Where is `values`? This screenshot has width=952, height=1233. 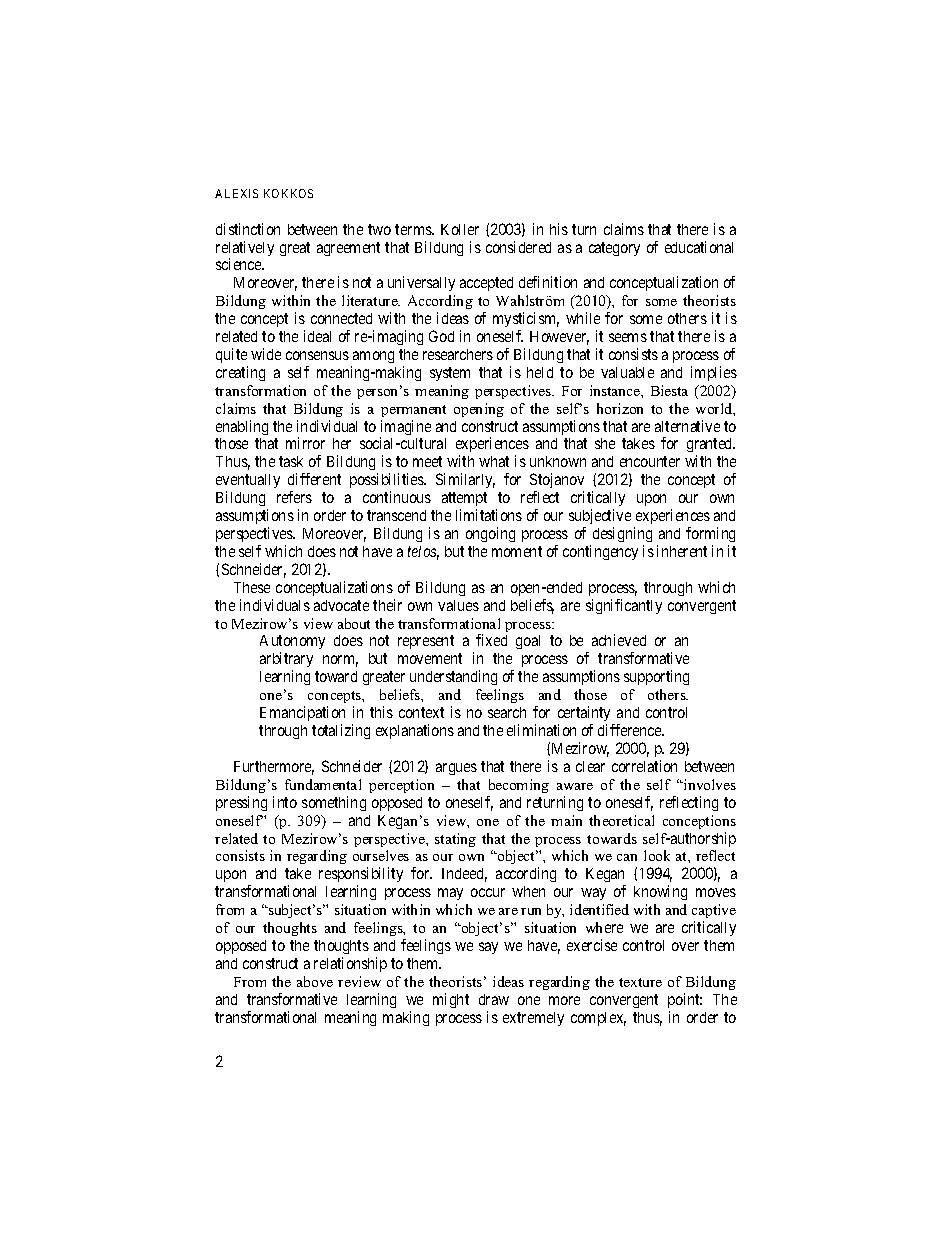
values is located at coordinates (458, 605).
